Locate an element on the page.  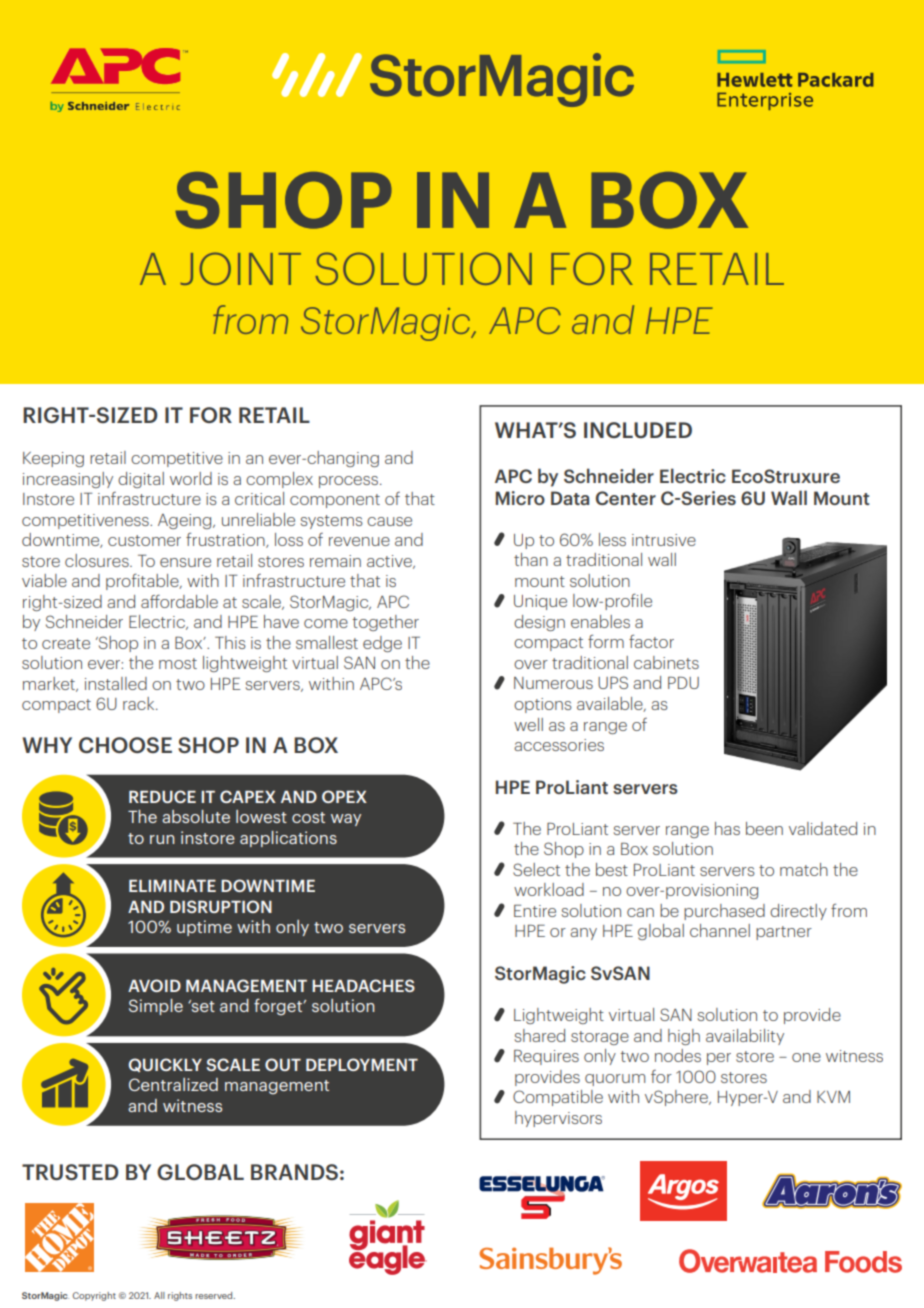
reserved is located at coordinates (215, 1295).
